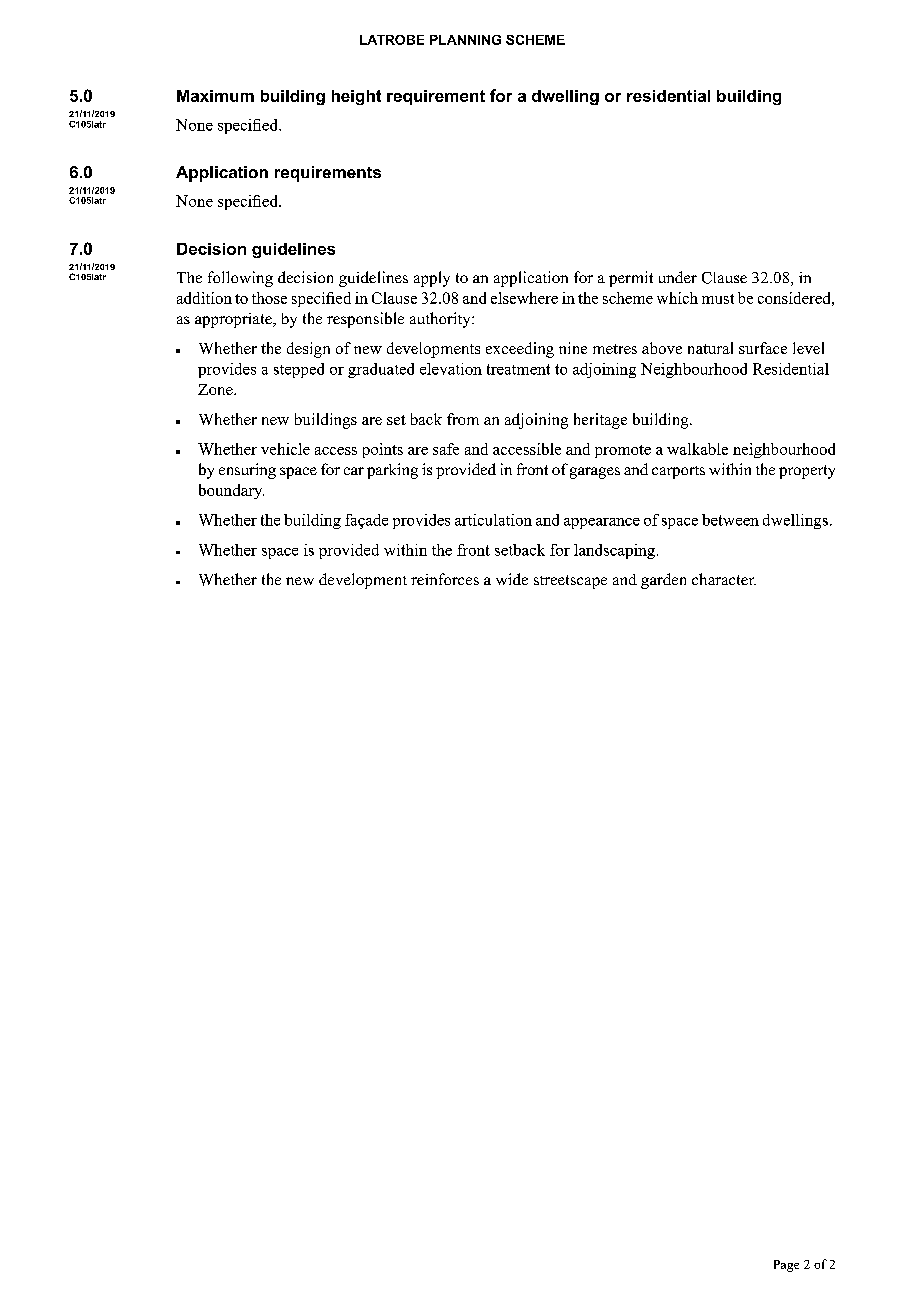 The height and width of the image is (1308, 924). I want to click on vehicle, so click(285, 449).
